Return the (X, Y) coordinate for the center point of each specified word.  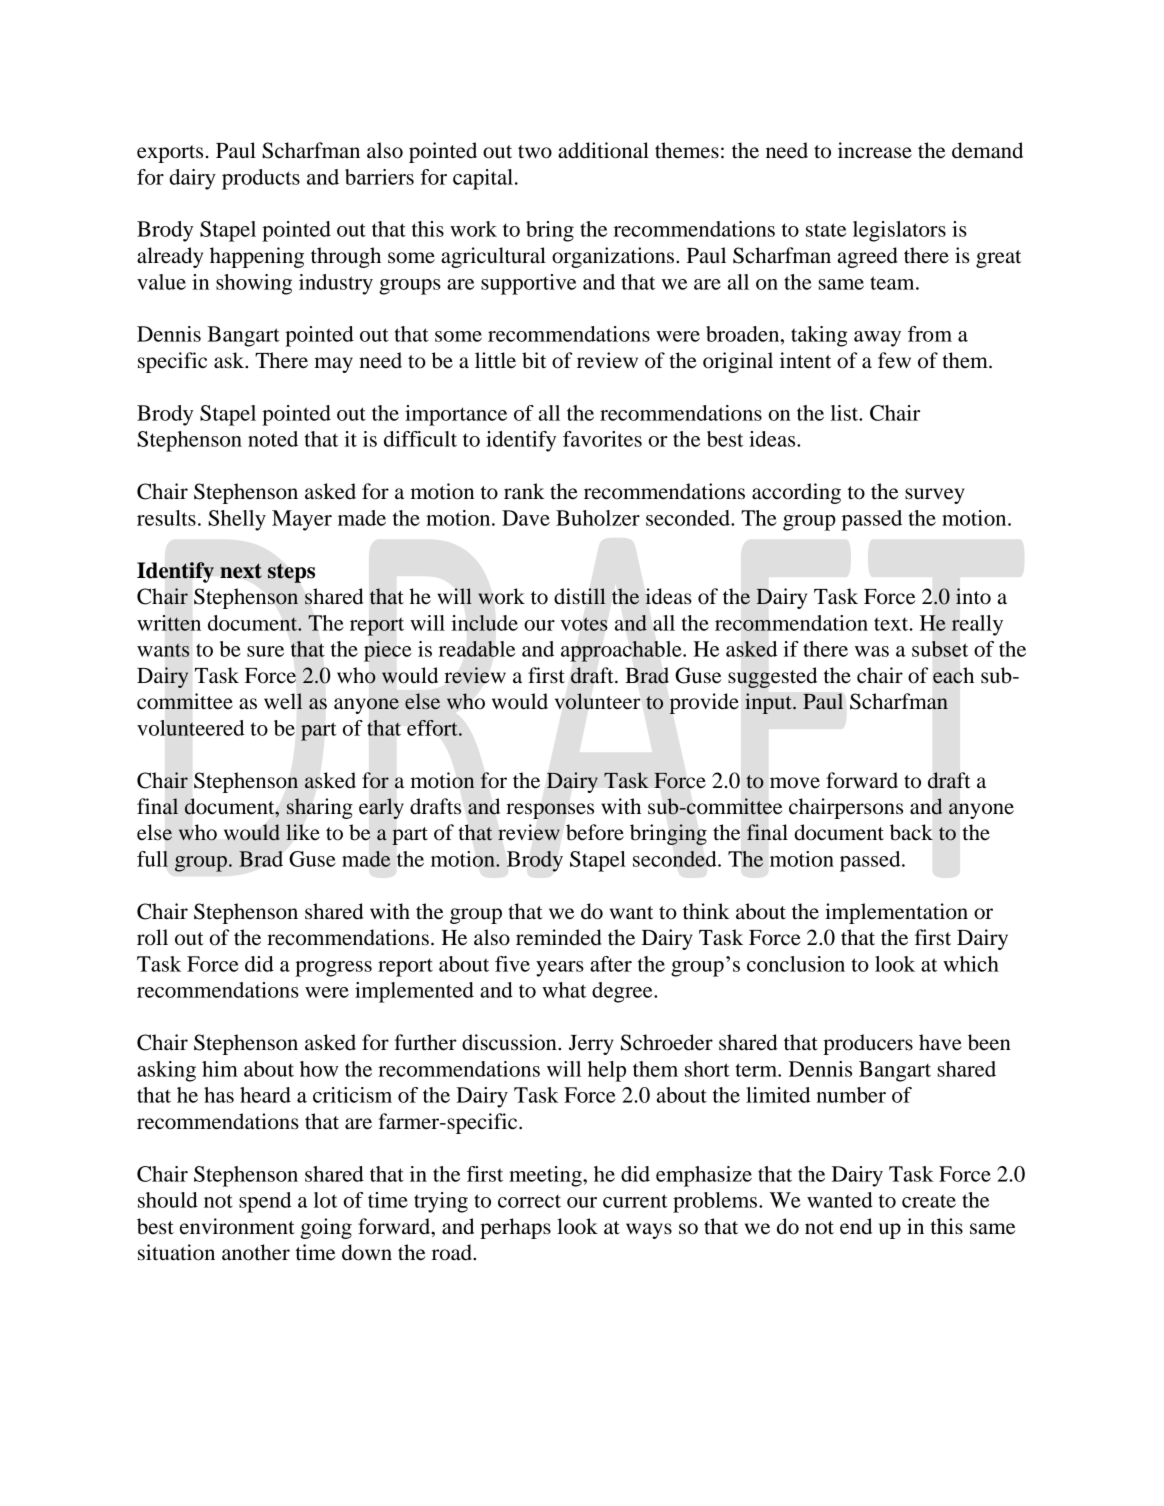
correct (529, 1201)
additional (603, 150)
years (560, 969)
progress (333, 969)
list (846, 413)
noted (273, 439)
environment (237, 1226)
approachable (622, 651)
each (953, 675)
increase (875, 150)
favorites (602, 439)
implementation (896, 913)
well (283, 701)
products (261, 179)
